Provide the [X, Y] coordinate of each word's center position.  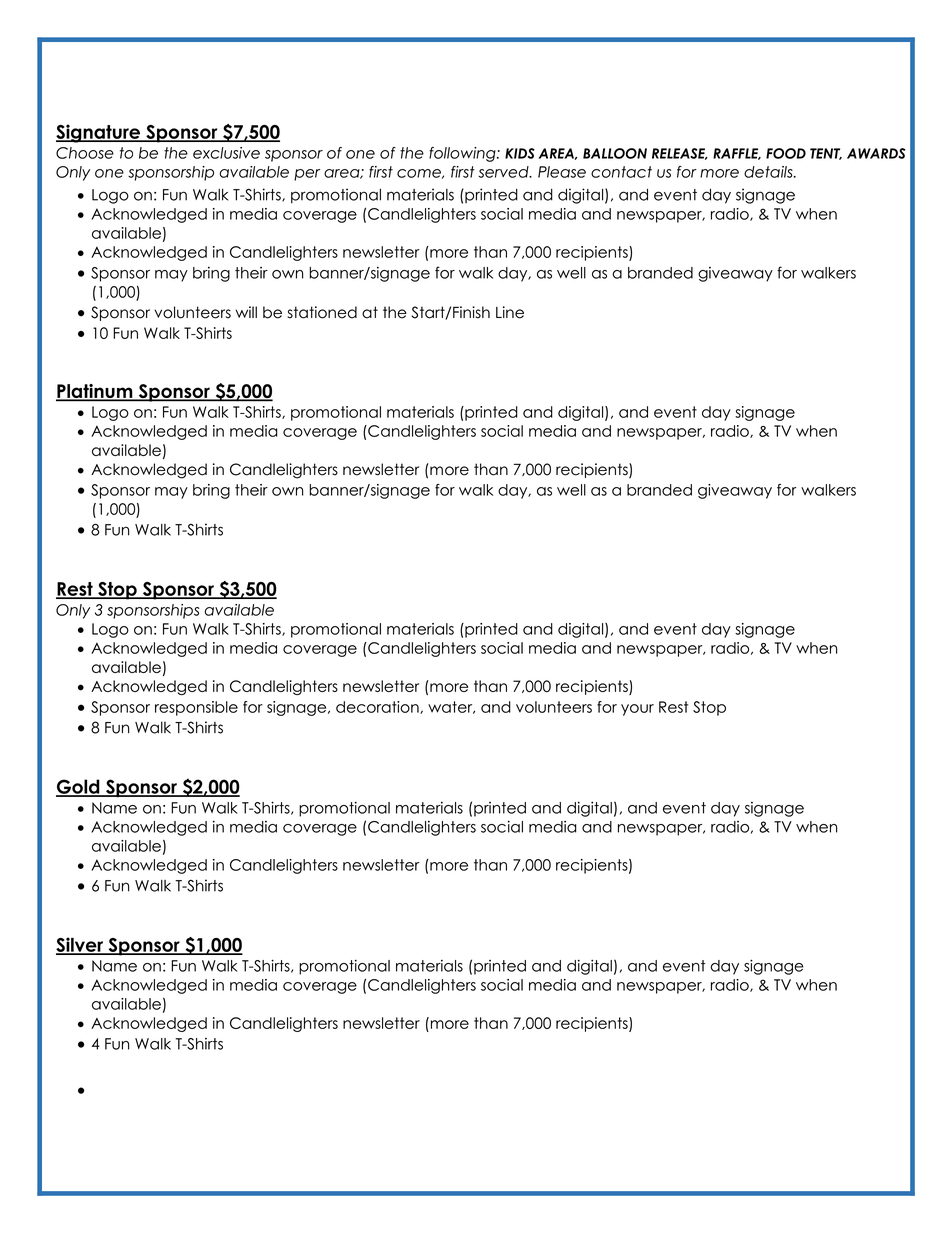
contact [621, 172]
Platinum [95, 392]
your [637, 710]
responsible [196, 708]
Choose [85, 153]
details [769, 172]
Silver [81, 945]
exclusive [226, 153]
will [246, 312]
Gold [79, 787]
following [463, 154]
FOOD [786, 153]
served [504, 172]
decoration [378, 707]
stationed [322, 312]
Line [510, 312]
